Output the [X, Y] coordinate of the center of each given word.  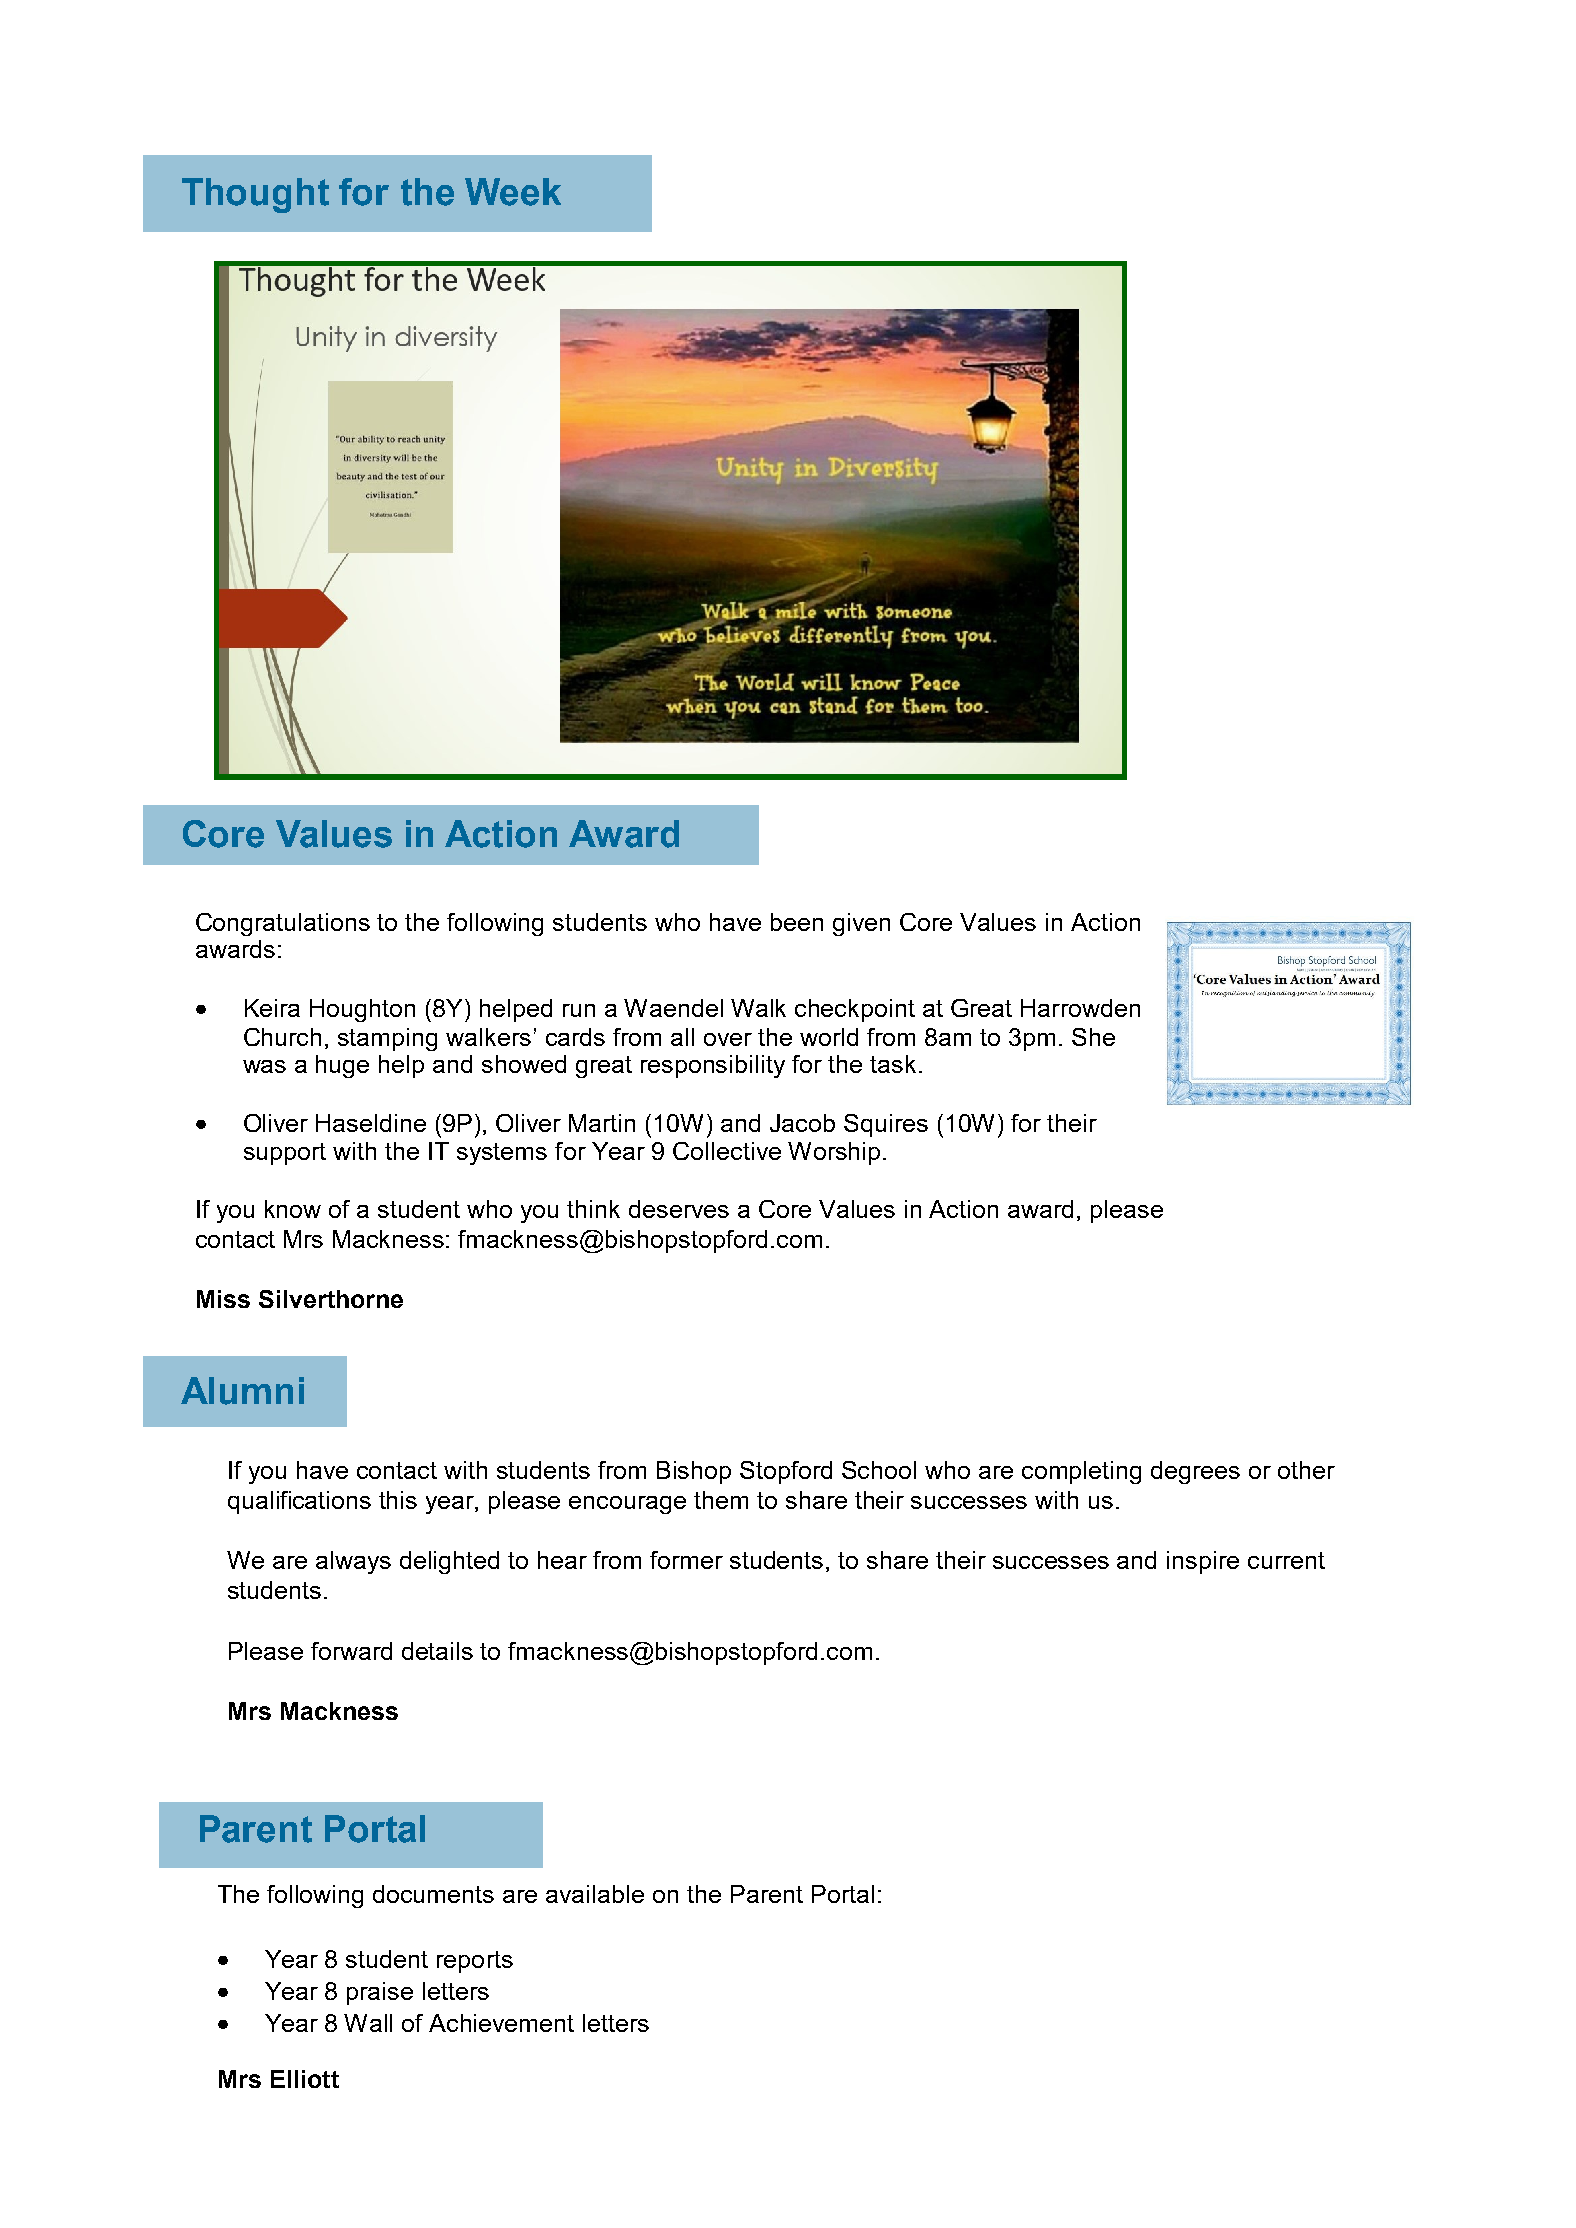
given [861, 924]
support [285, 1154]
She [1093, 1037]
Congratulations [283, 924]
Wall [368, 2023]
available [595, 1894]
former [686, 1560]
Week [513, 192]
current [1286, 1560]
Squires [886, 1125]
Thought [255, 195]
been [797, 922]
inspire [1203, 1562]
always [353, 1562]
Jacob [802, 1123]
